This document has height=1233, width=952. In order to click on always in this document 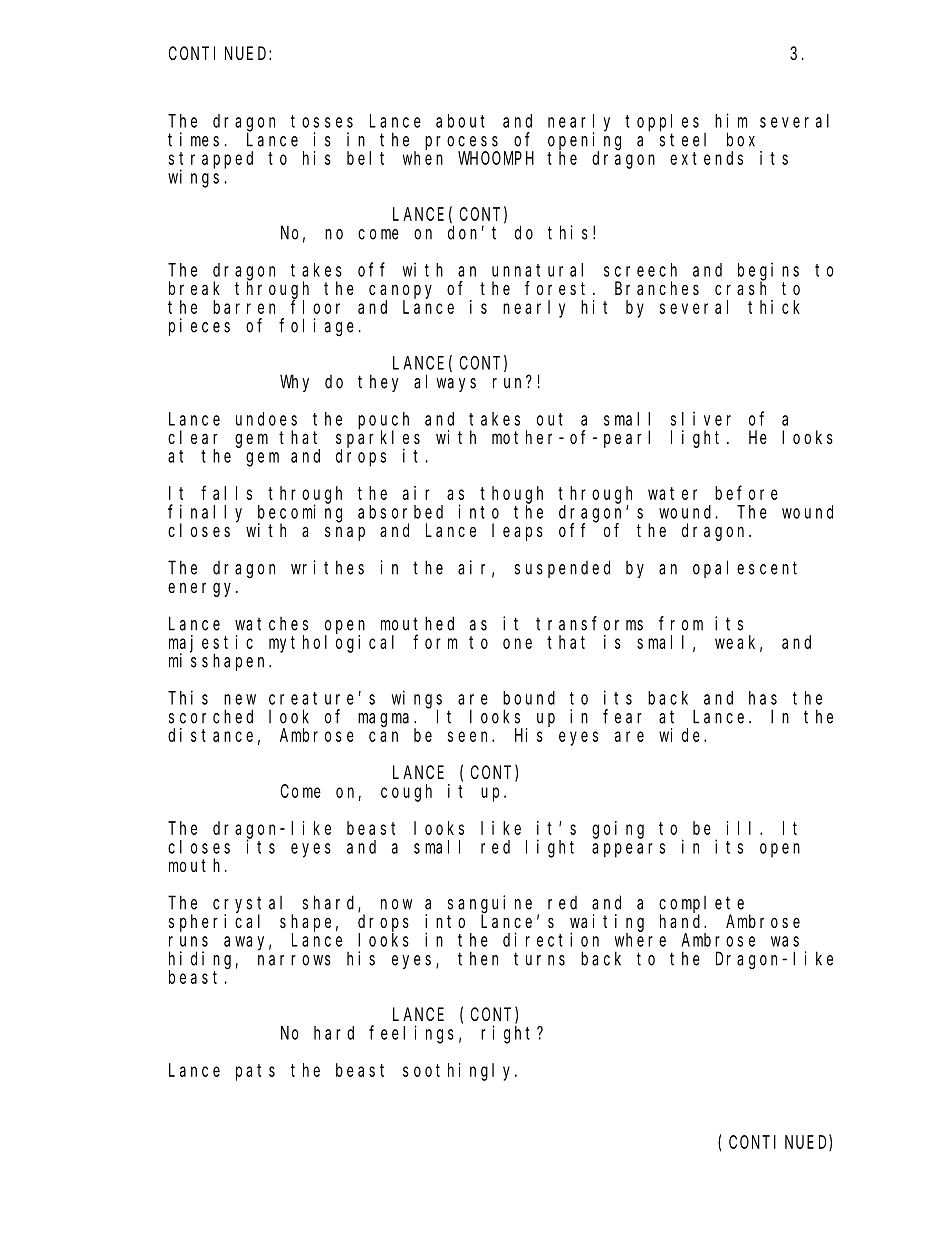, I will do `click(445, 383)`.
